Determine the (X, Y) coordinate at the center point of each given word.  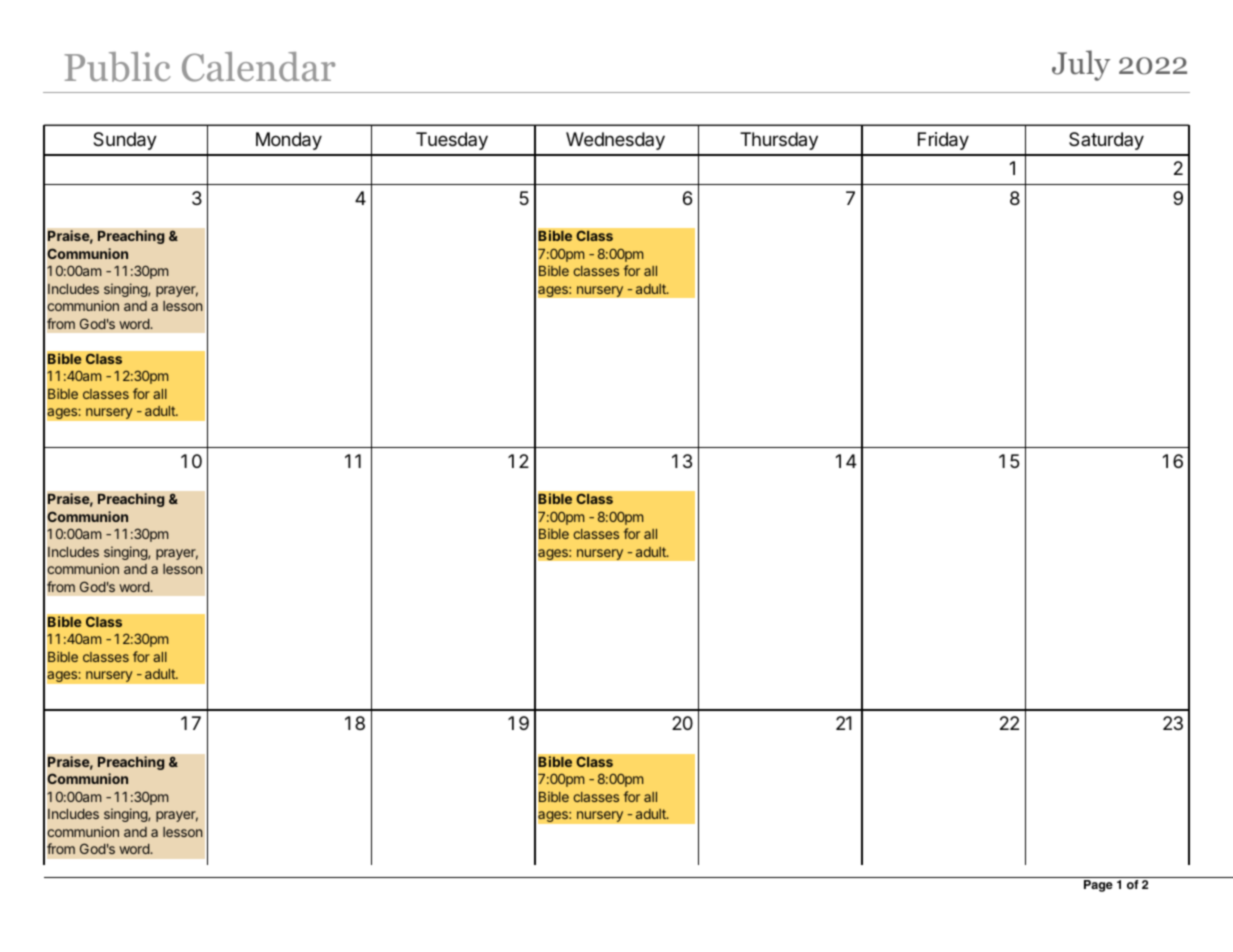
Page (1098, 886)
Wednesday (615, 141)
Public (117, 67)
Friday (943, 141)
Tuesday (452, 141)
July (1081, 65)
